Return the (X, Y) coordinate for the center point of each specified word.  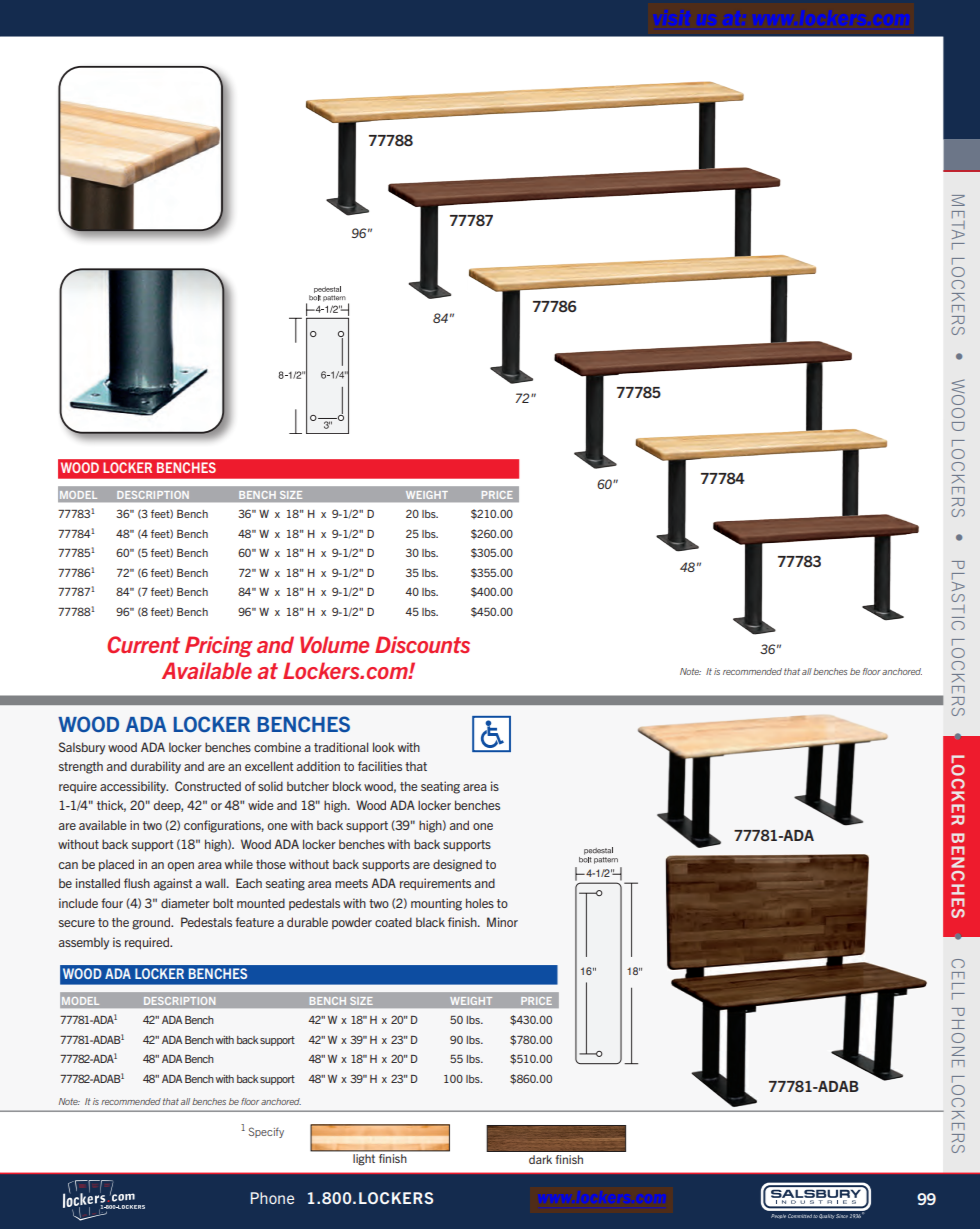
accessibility (134, 787)
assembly (84, 943)
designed (457, 865)
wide (260, 805)
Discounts (422, 644)
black (430, 922)
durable (307, 922)
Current (143, 644)
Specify (266, 1132)
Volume (334, 644)
